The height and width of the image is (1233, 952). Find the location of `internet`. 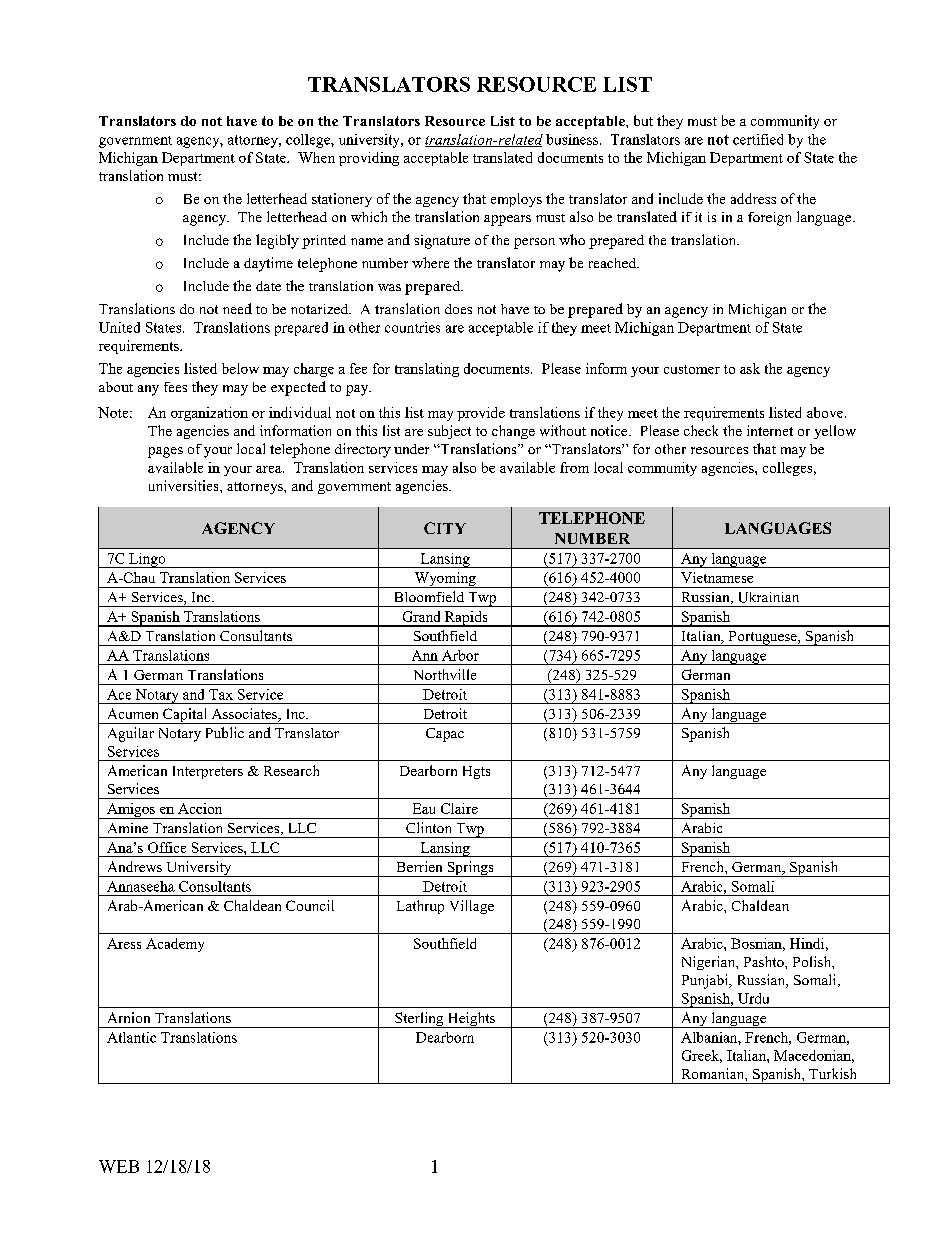

internet is located at coordinates (770, 430).
